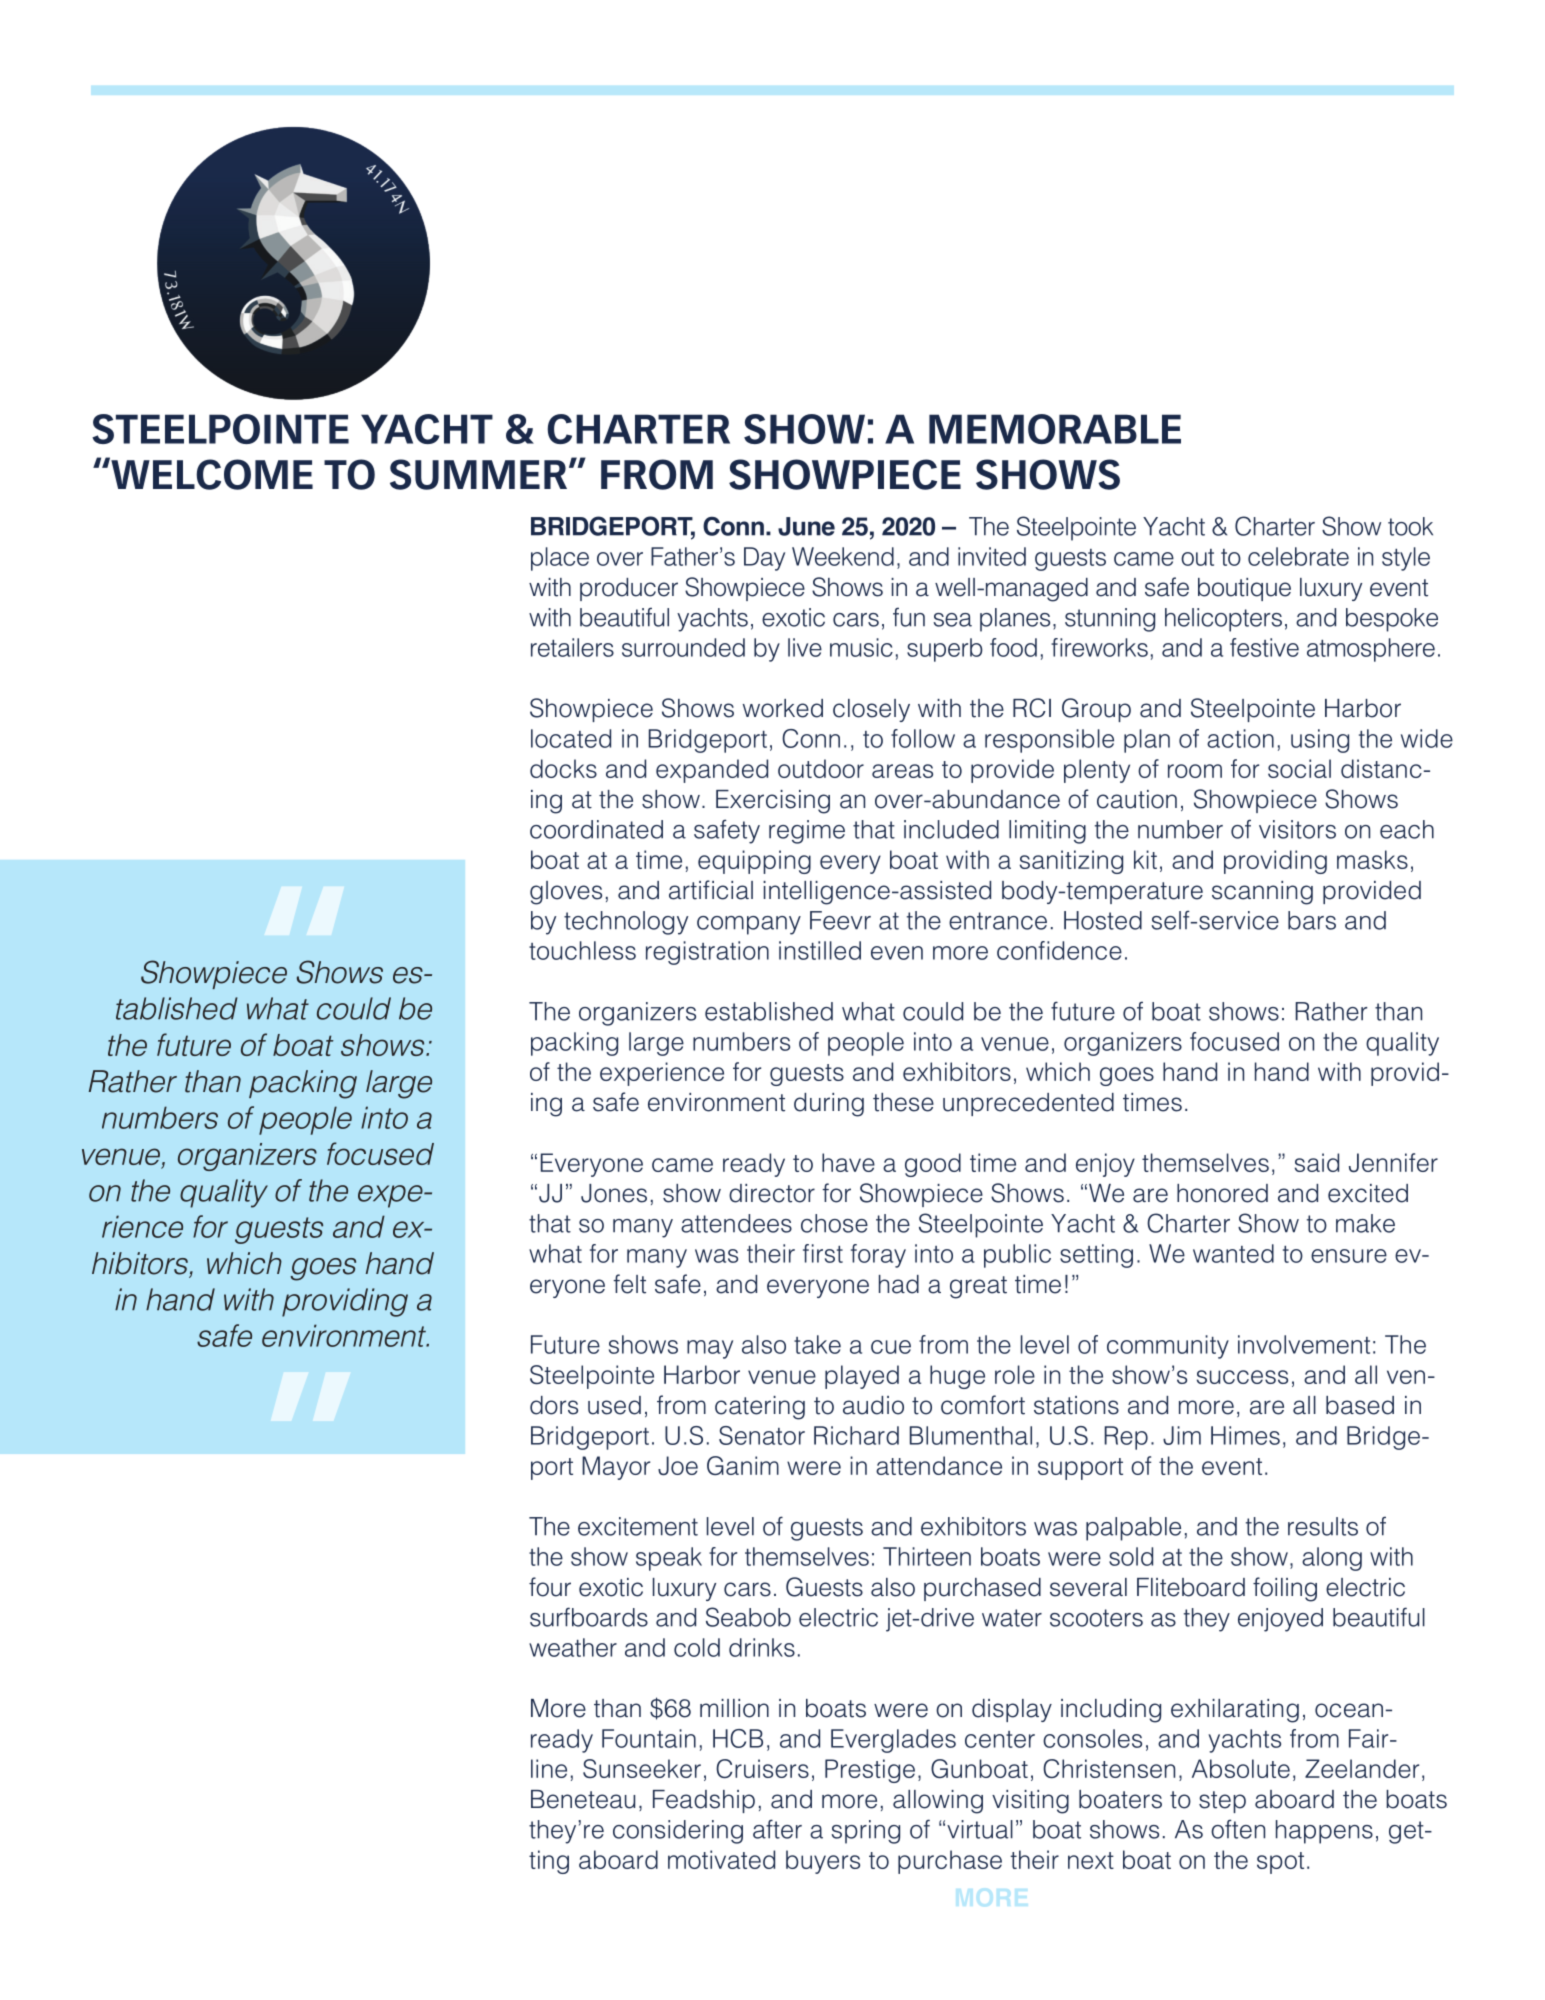 The height and width of the image is (2000, 1545). Describe the element at coordinates (480, 474) in the image. I see `SUMMER` at that location.
